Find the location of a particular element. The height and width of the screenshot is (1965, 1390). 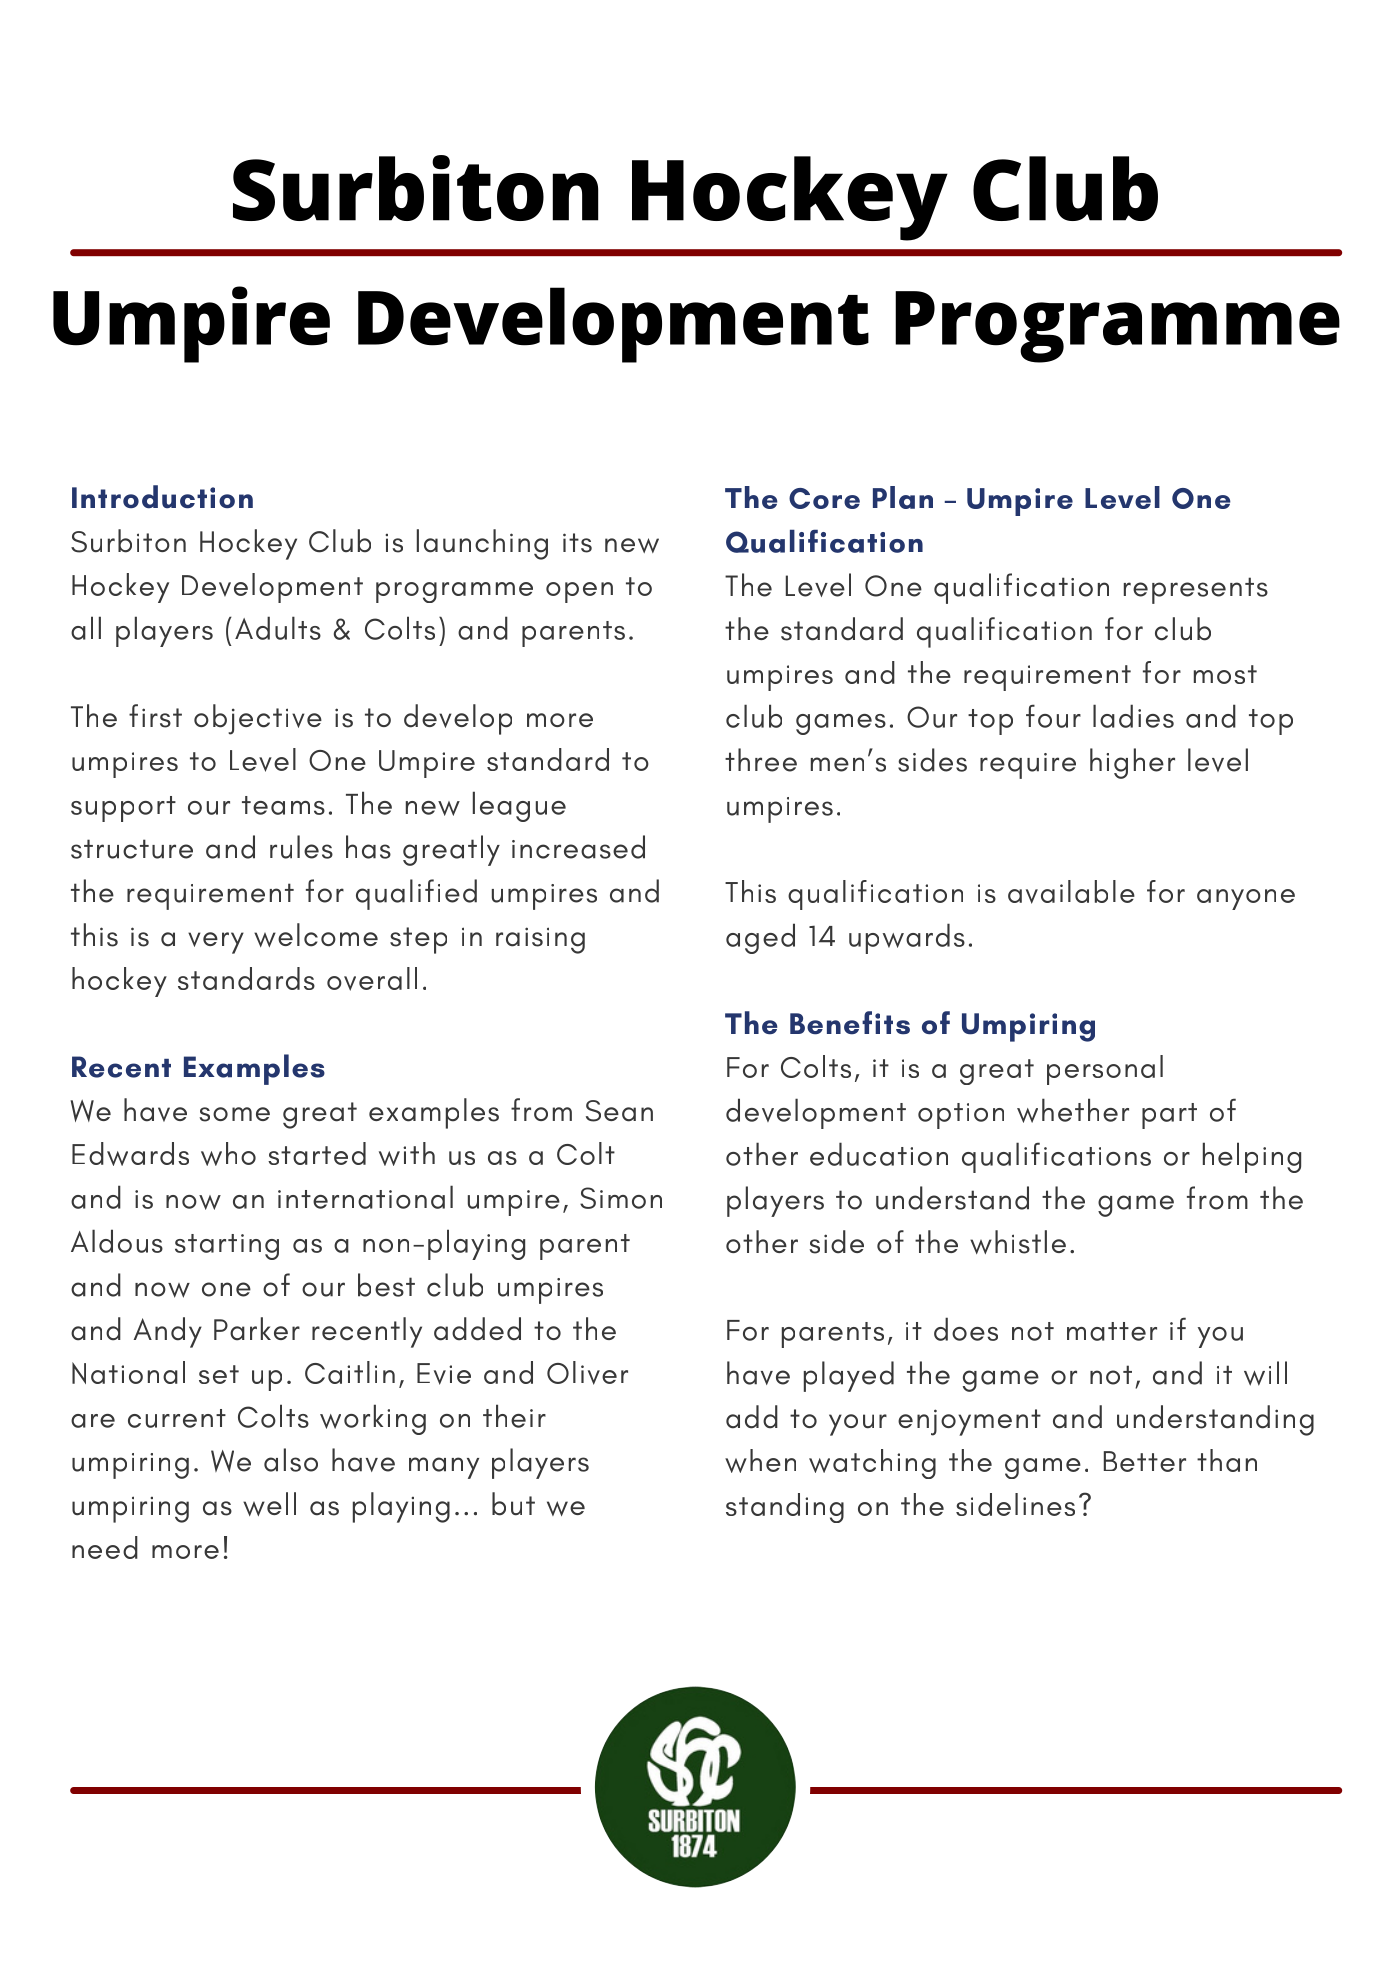

Introduction is located at coordinates (162, 497).
